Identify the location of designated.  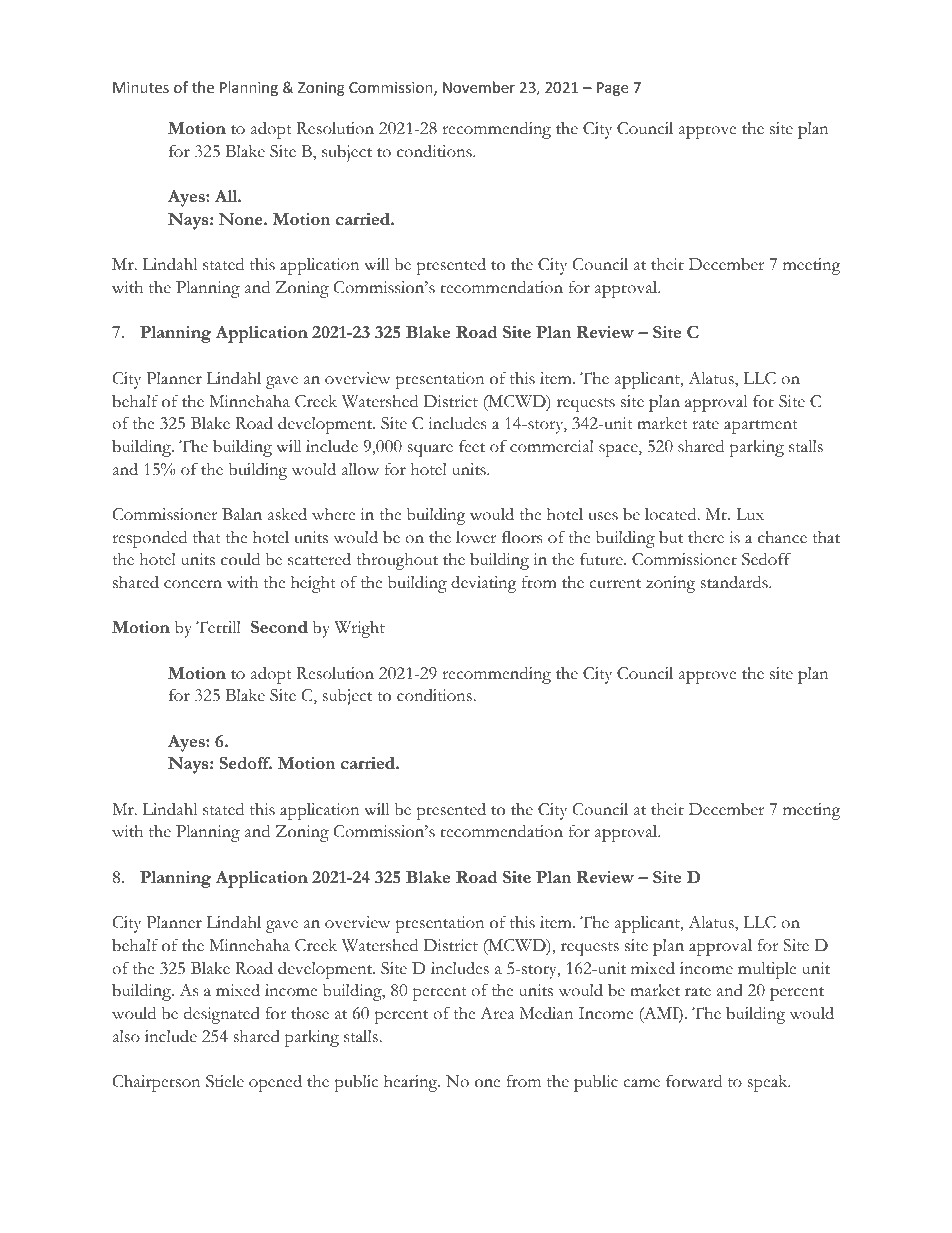
(222, 1015).
